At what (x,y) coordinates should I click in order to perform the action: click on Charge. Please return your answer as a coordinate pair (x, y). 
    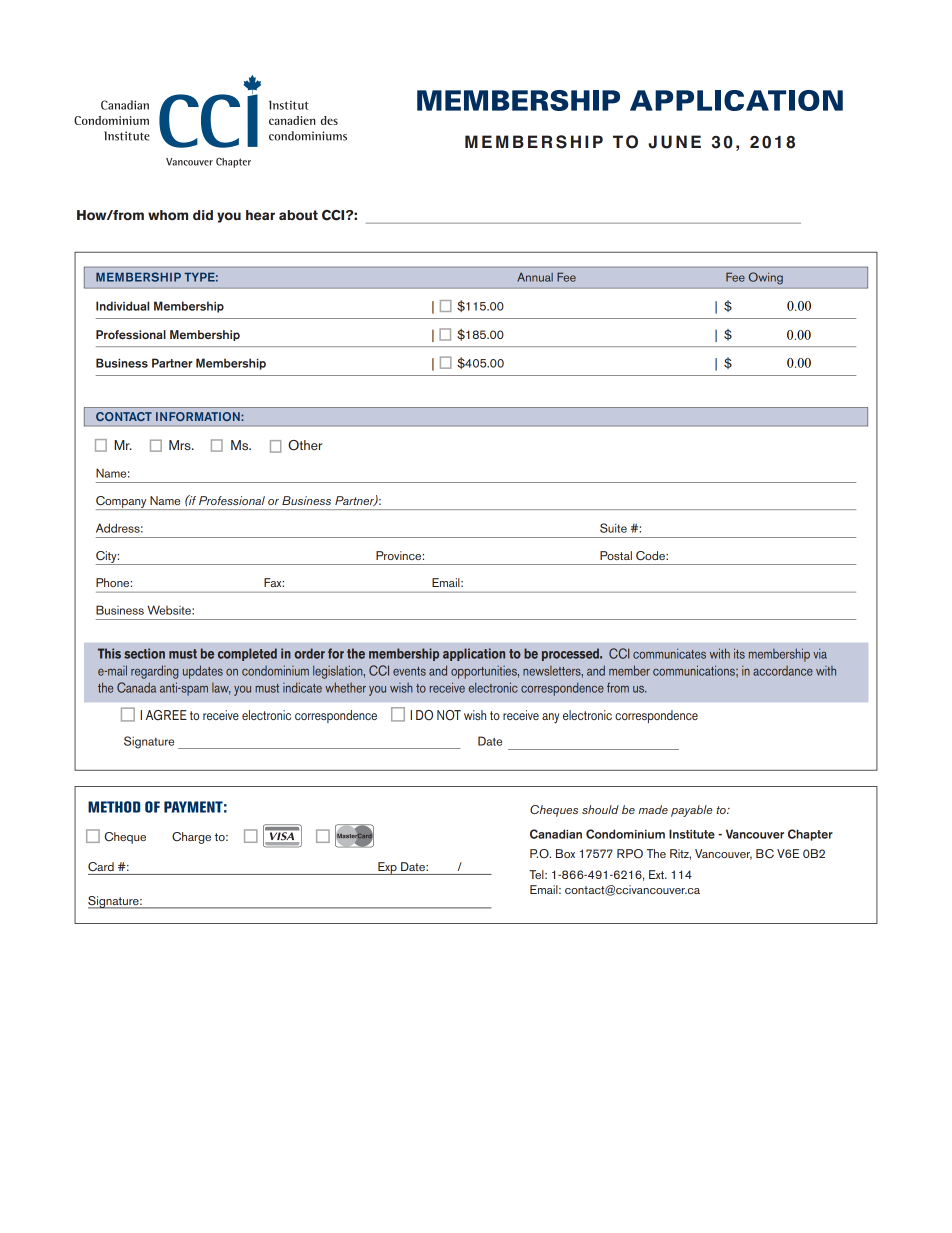
    Looking at the image, I should click on (191, 838).
